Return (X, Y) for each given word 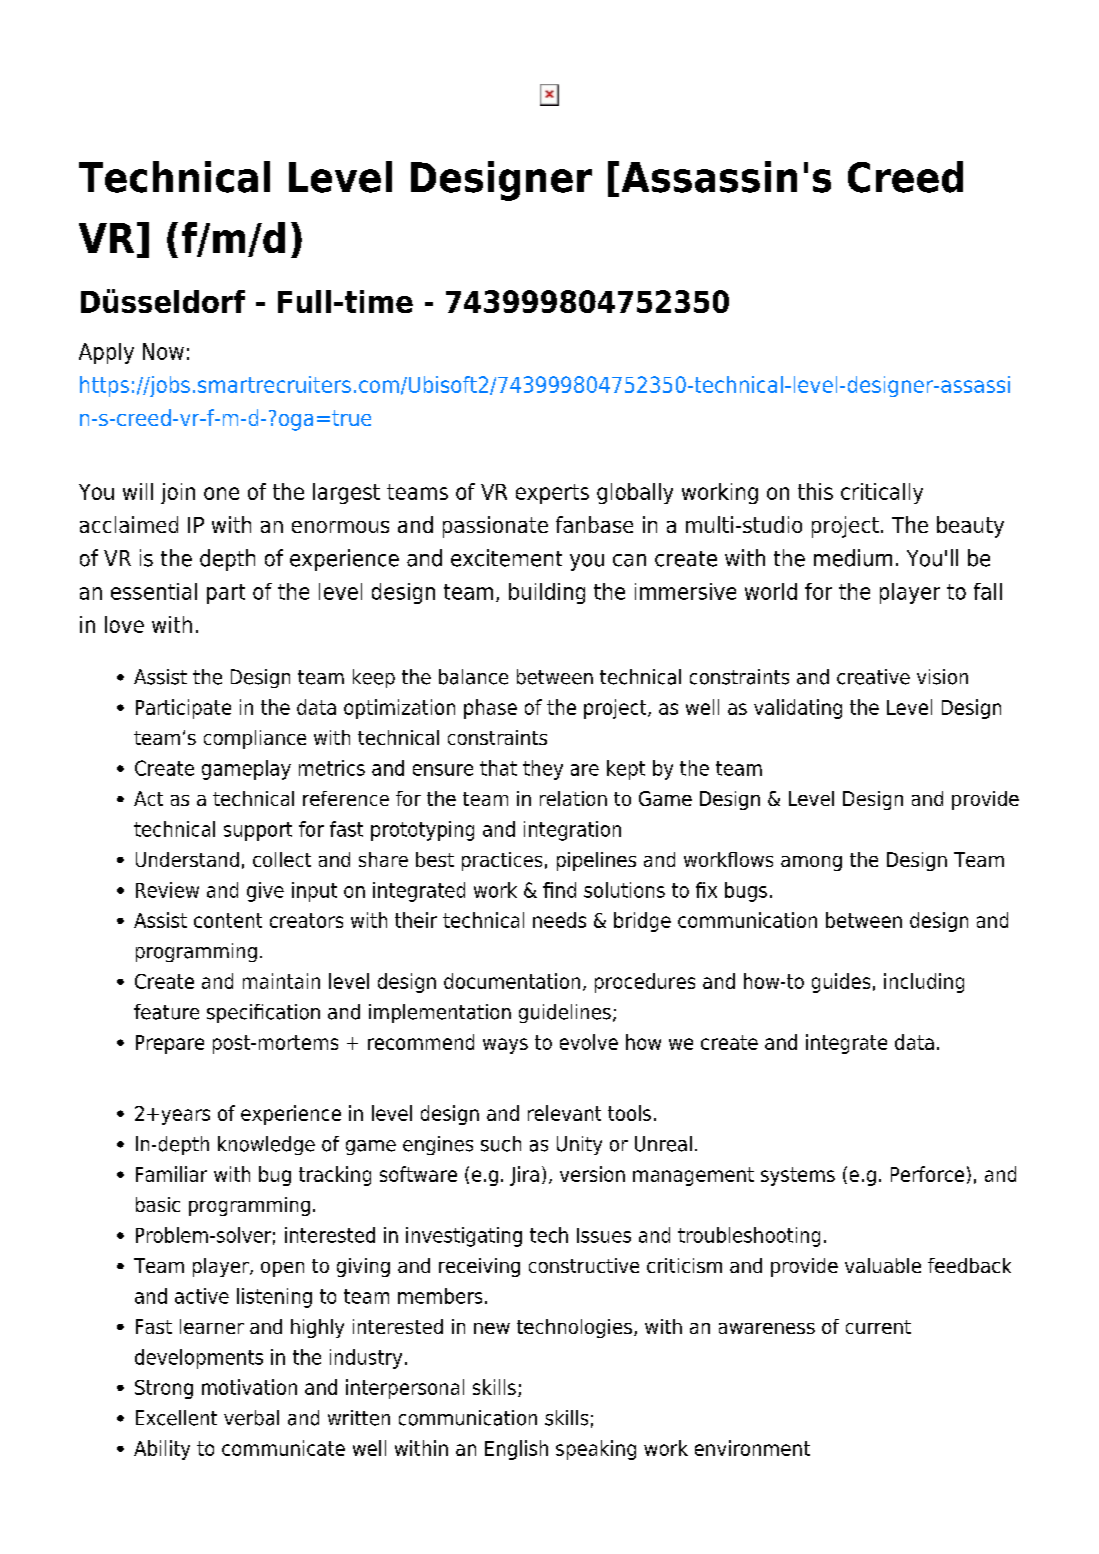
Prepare (170, 1044)
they (543, 770)
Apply (106, 353)
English (516, 1450)
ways (505, 1046)
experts (552, 494)
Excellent (176, 1418)
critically (882, 493)
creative (873, 677)
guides (841, 983)
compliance (255, 739)
